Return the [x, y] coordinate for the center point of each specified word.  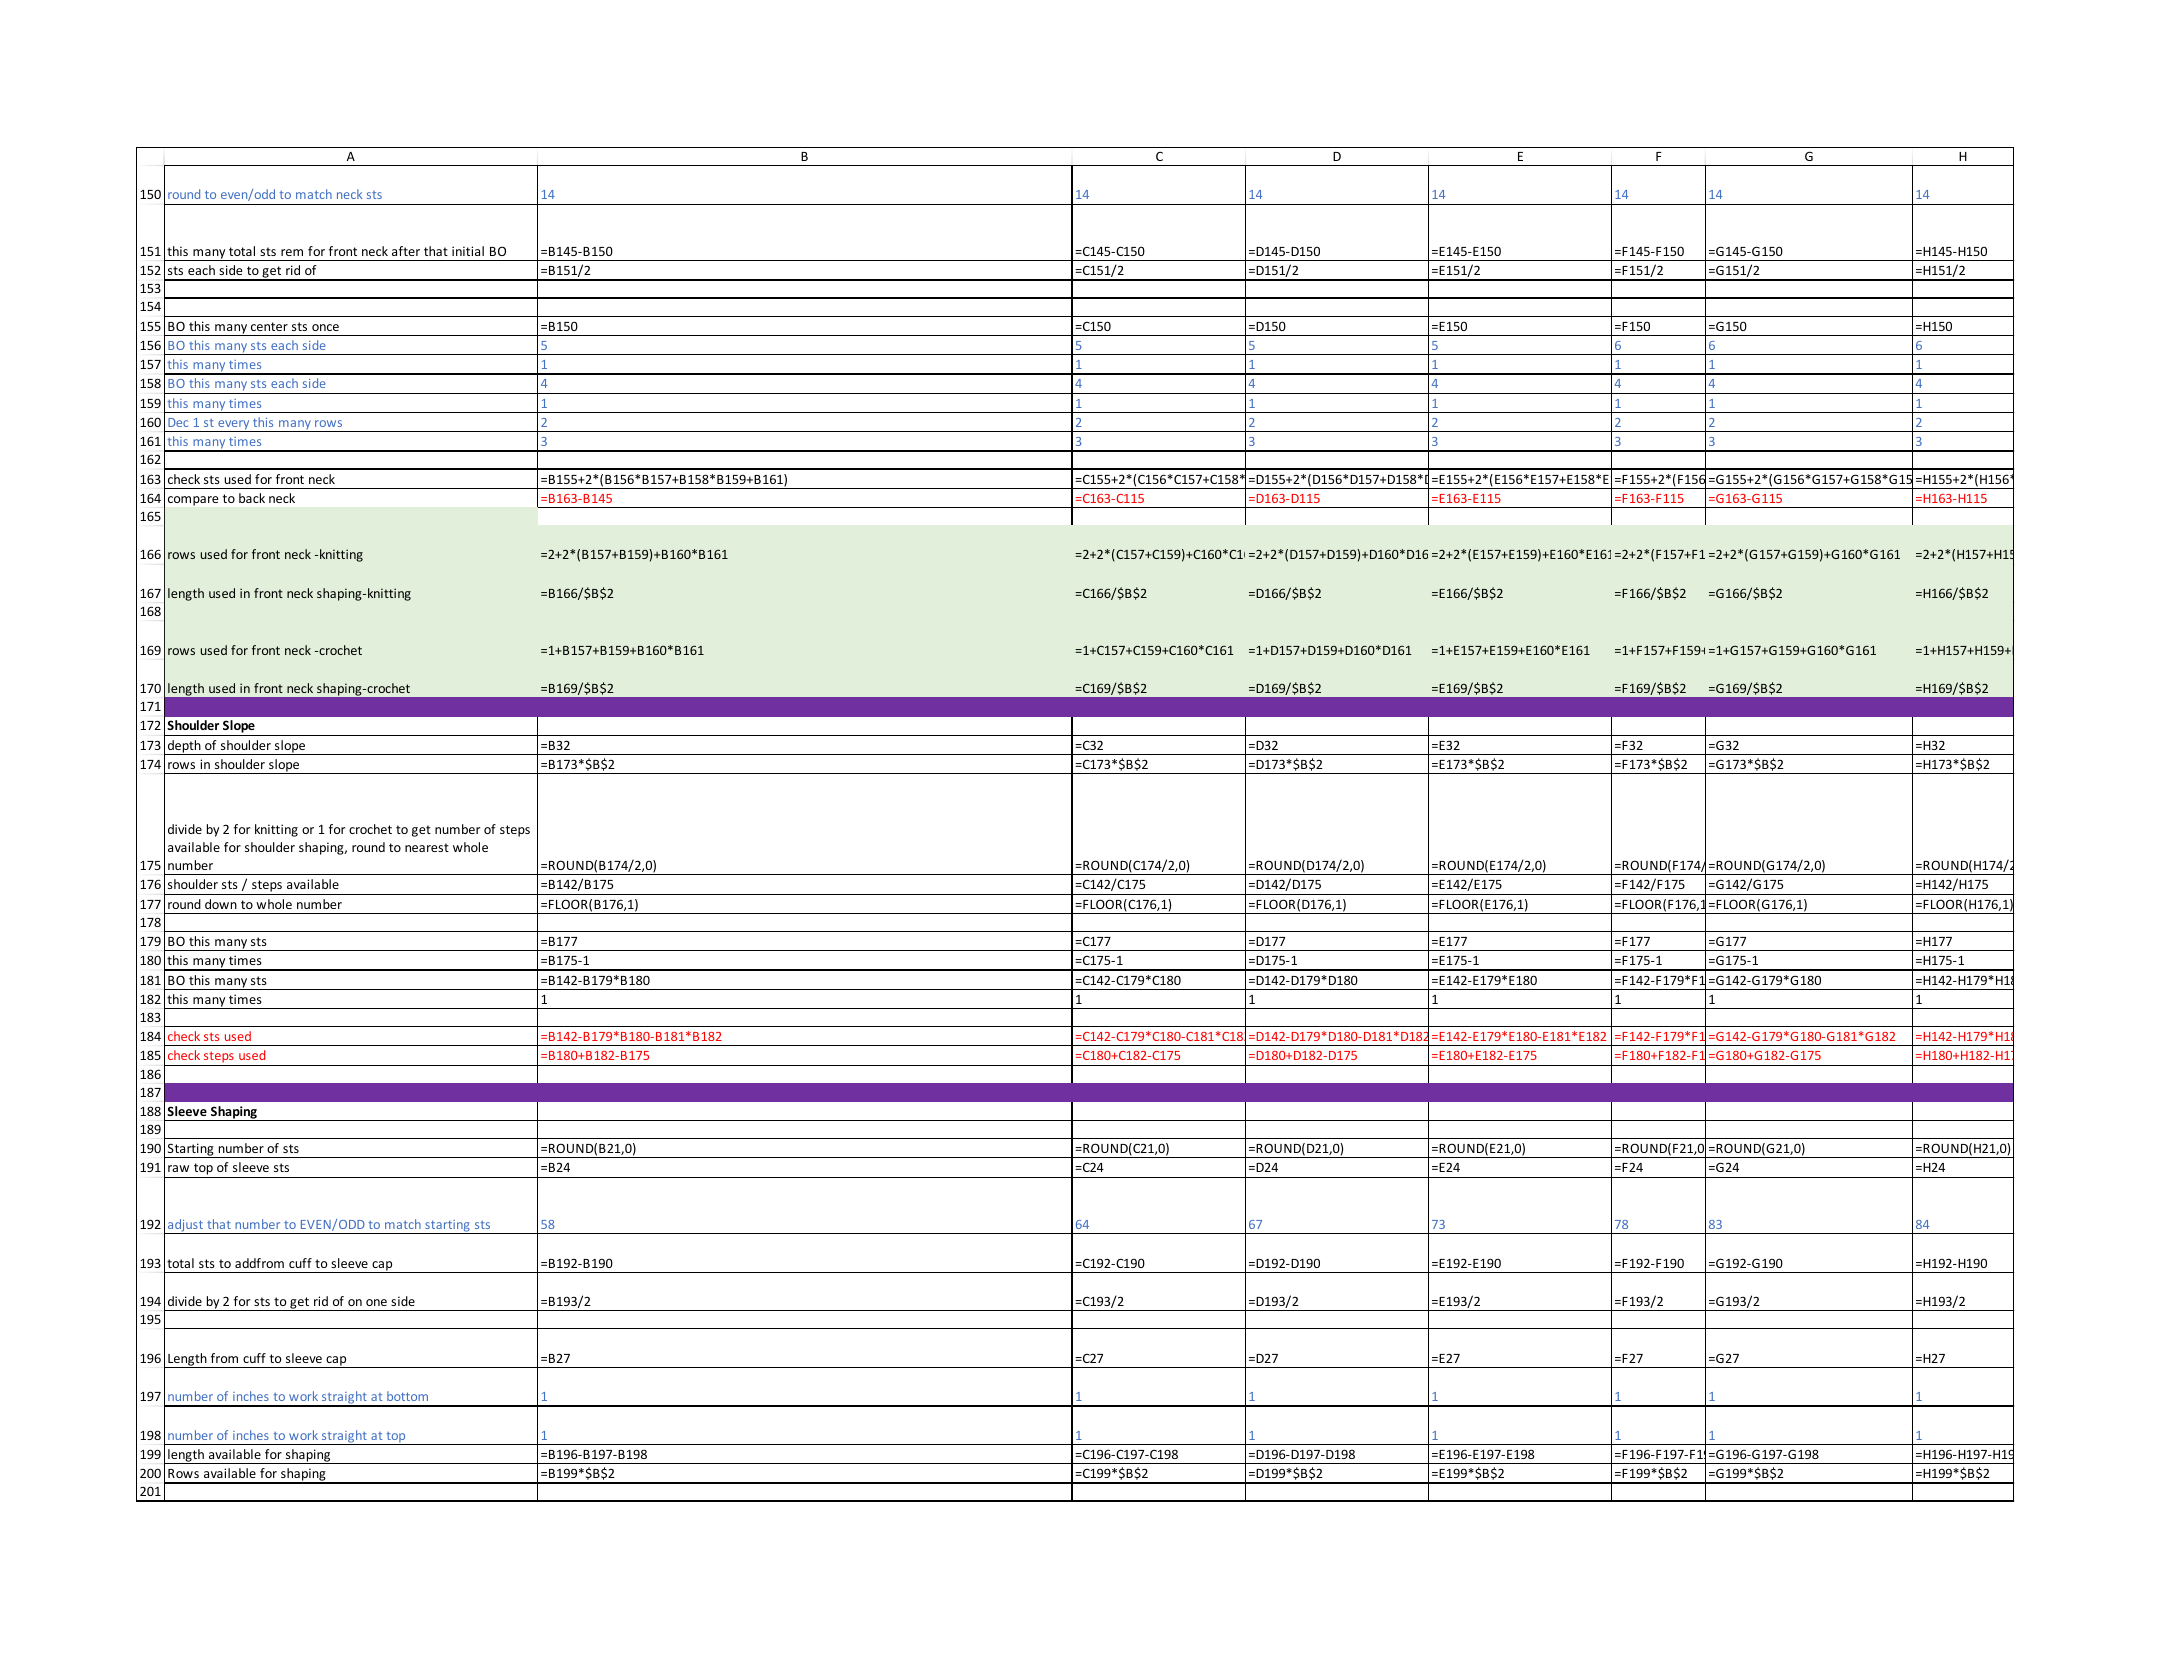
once [325, 327]
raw [178, 1168]
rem [292, 252]
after [406, 251]
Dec [178, 422]
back [252, 498]
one [376, 1302]
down [221, 904]
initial [468, 251]
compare [193, 501]
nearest [427, 847]
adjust [185, 1226]
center [269, 326]
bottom [407, 1396]
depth [184, 747]
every [234, 426]
